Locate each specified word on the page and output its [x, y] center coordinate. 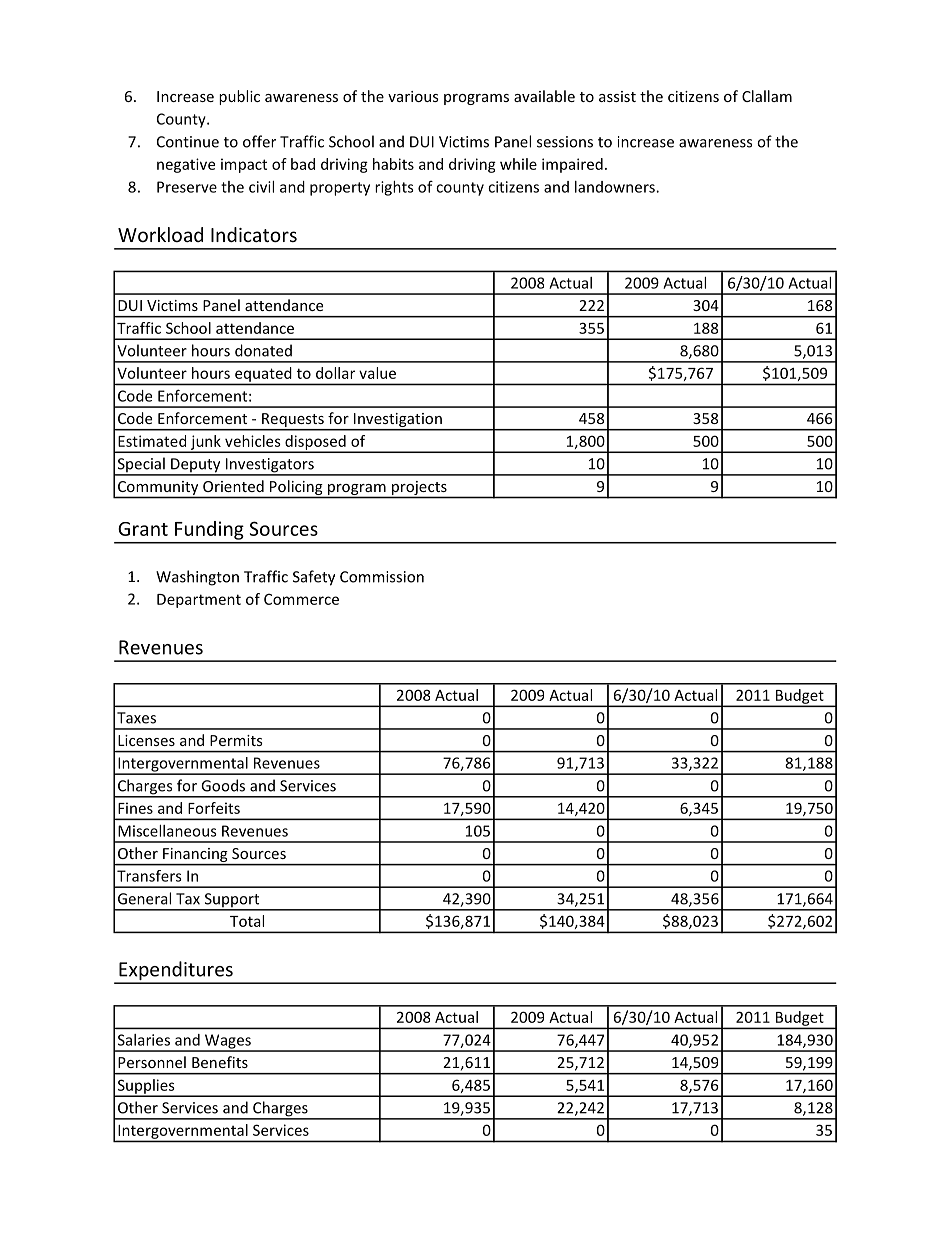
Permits [236, 740]
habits [393, 164]
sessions [565, 142]
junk [206, 443]
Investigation [398, 421]
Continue [188, 142]
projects [419, 488]
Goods [223, 785]
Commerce [301, 599]
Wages [228, 1042]
